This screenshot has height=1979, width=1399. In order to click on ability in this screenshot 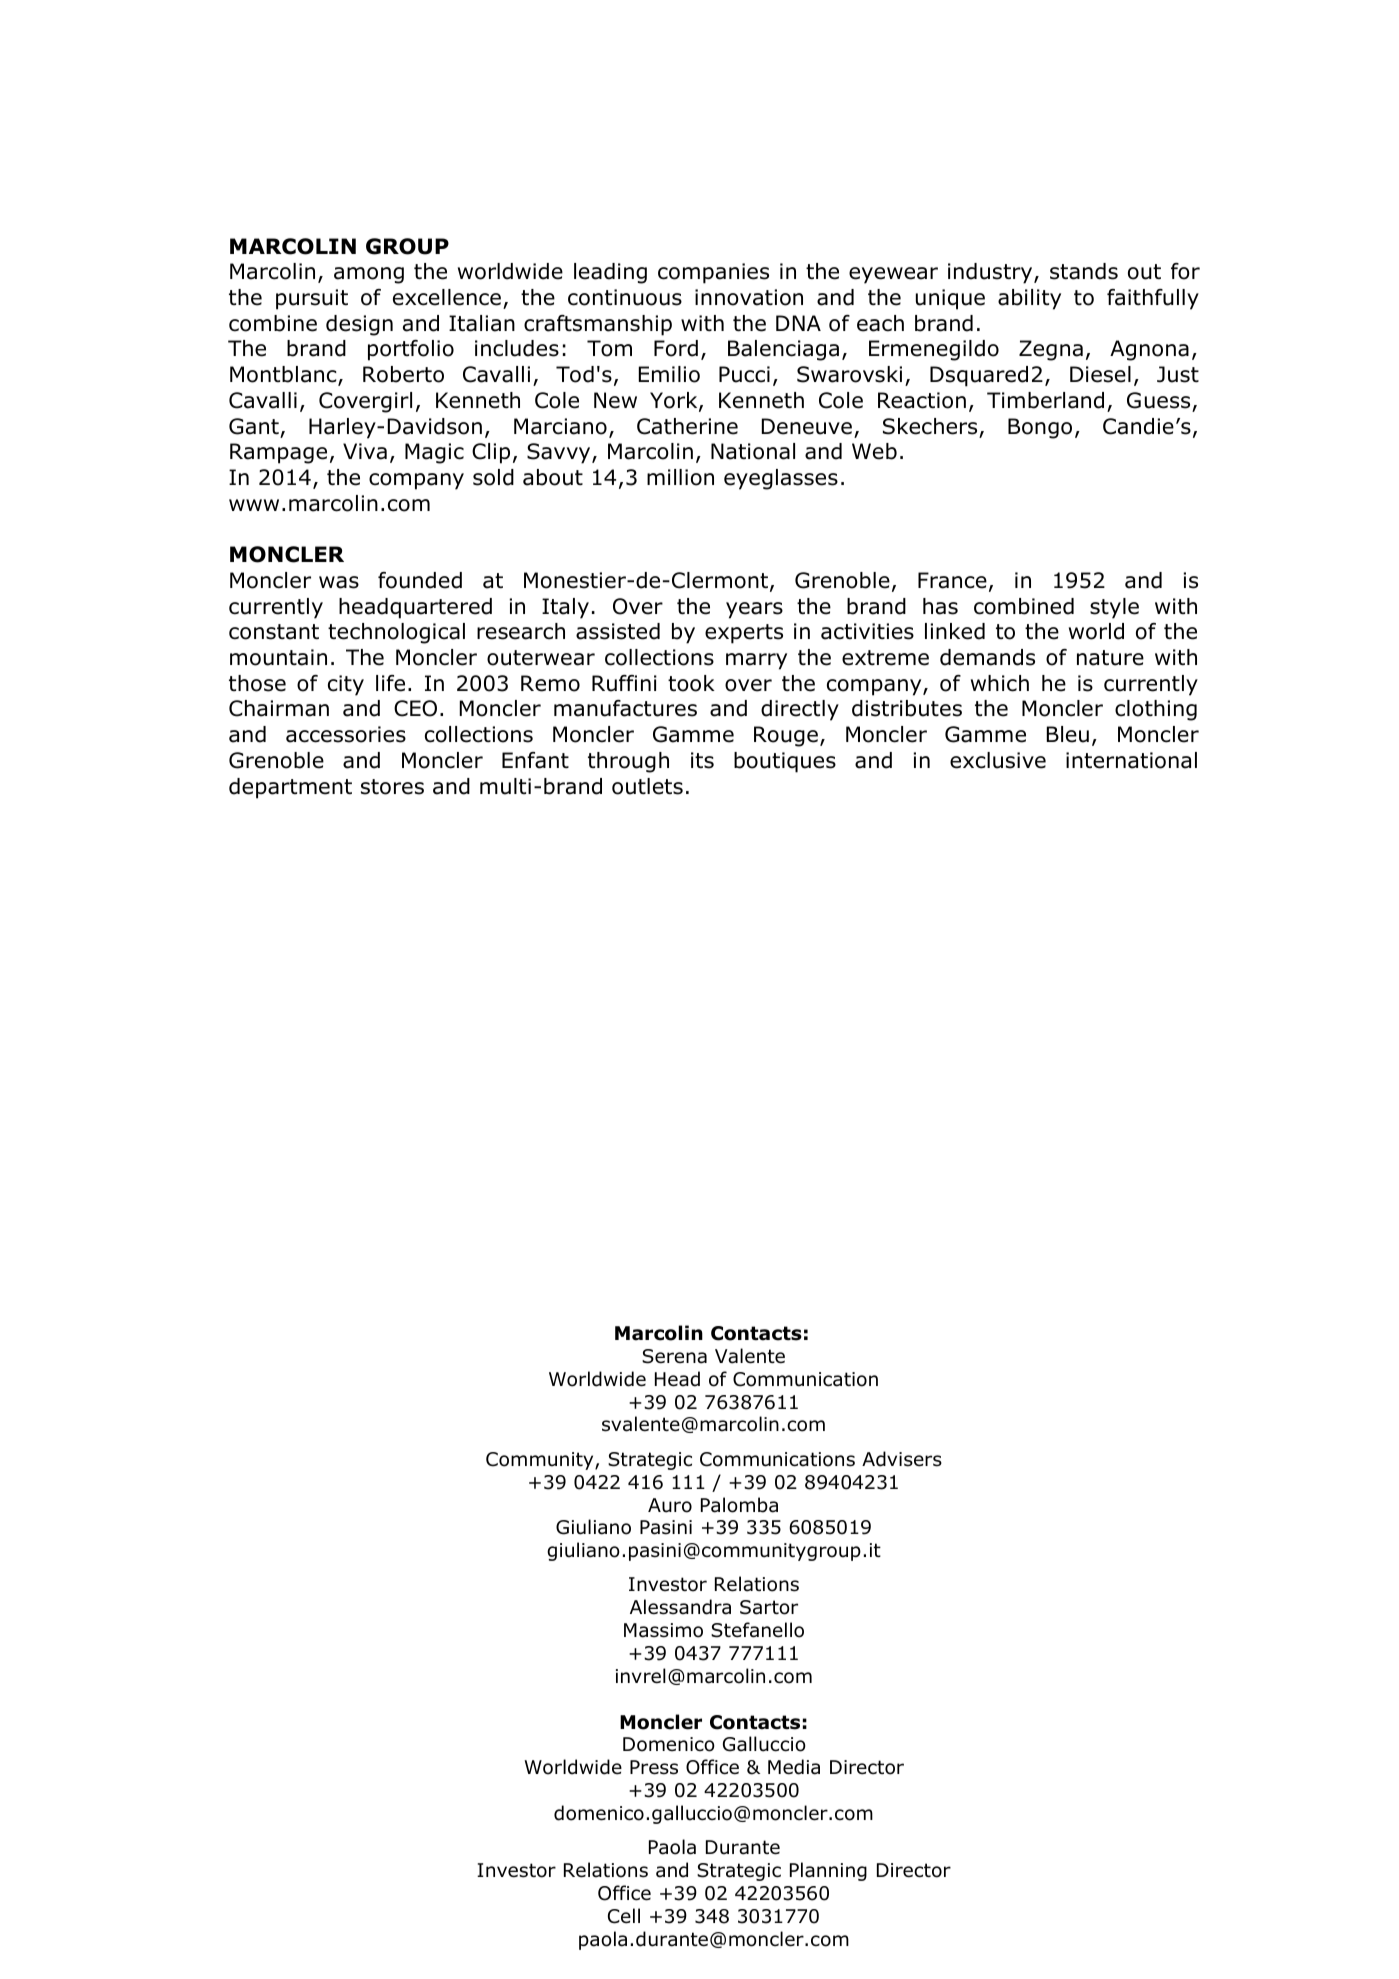, I will do `click(1029, 299)`.
